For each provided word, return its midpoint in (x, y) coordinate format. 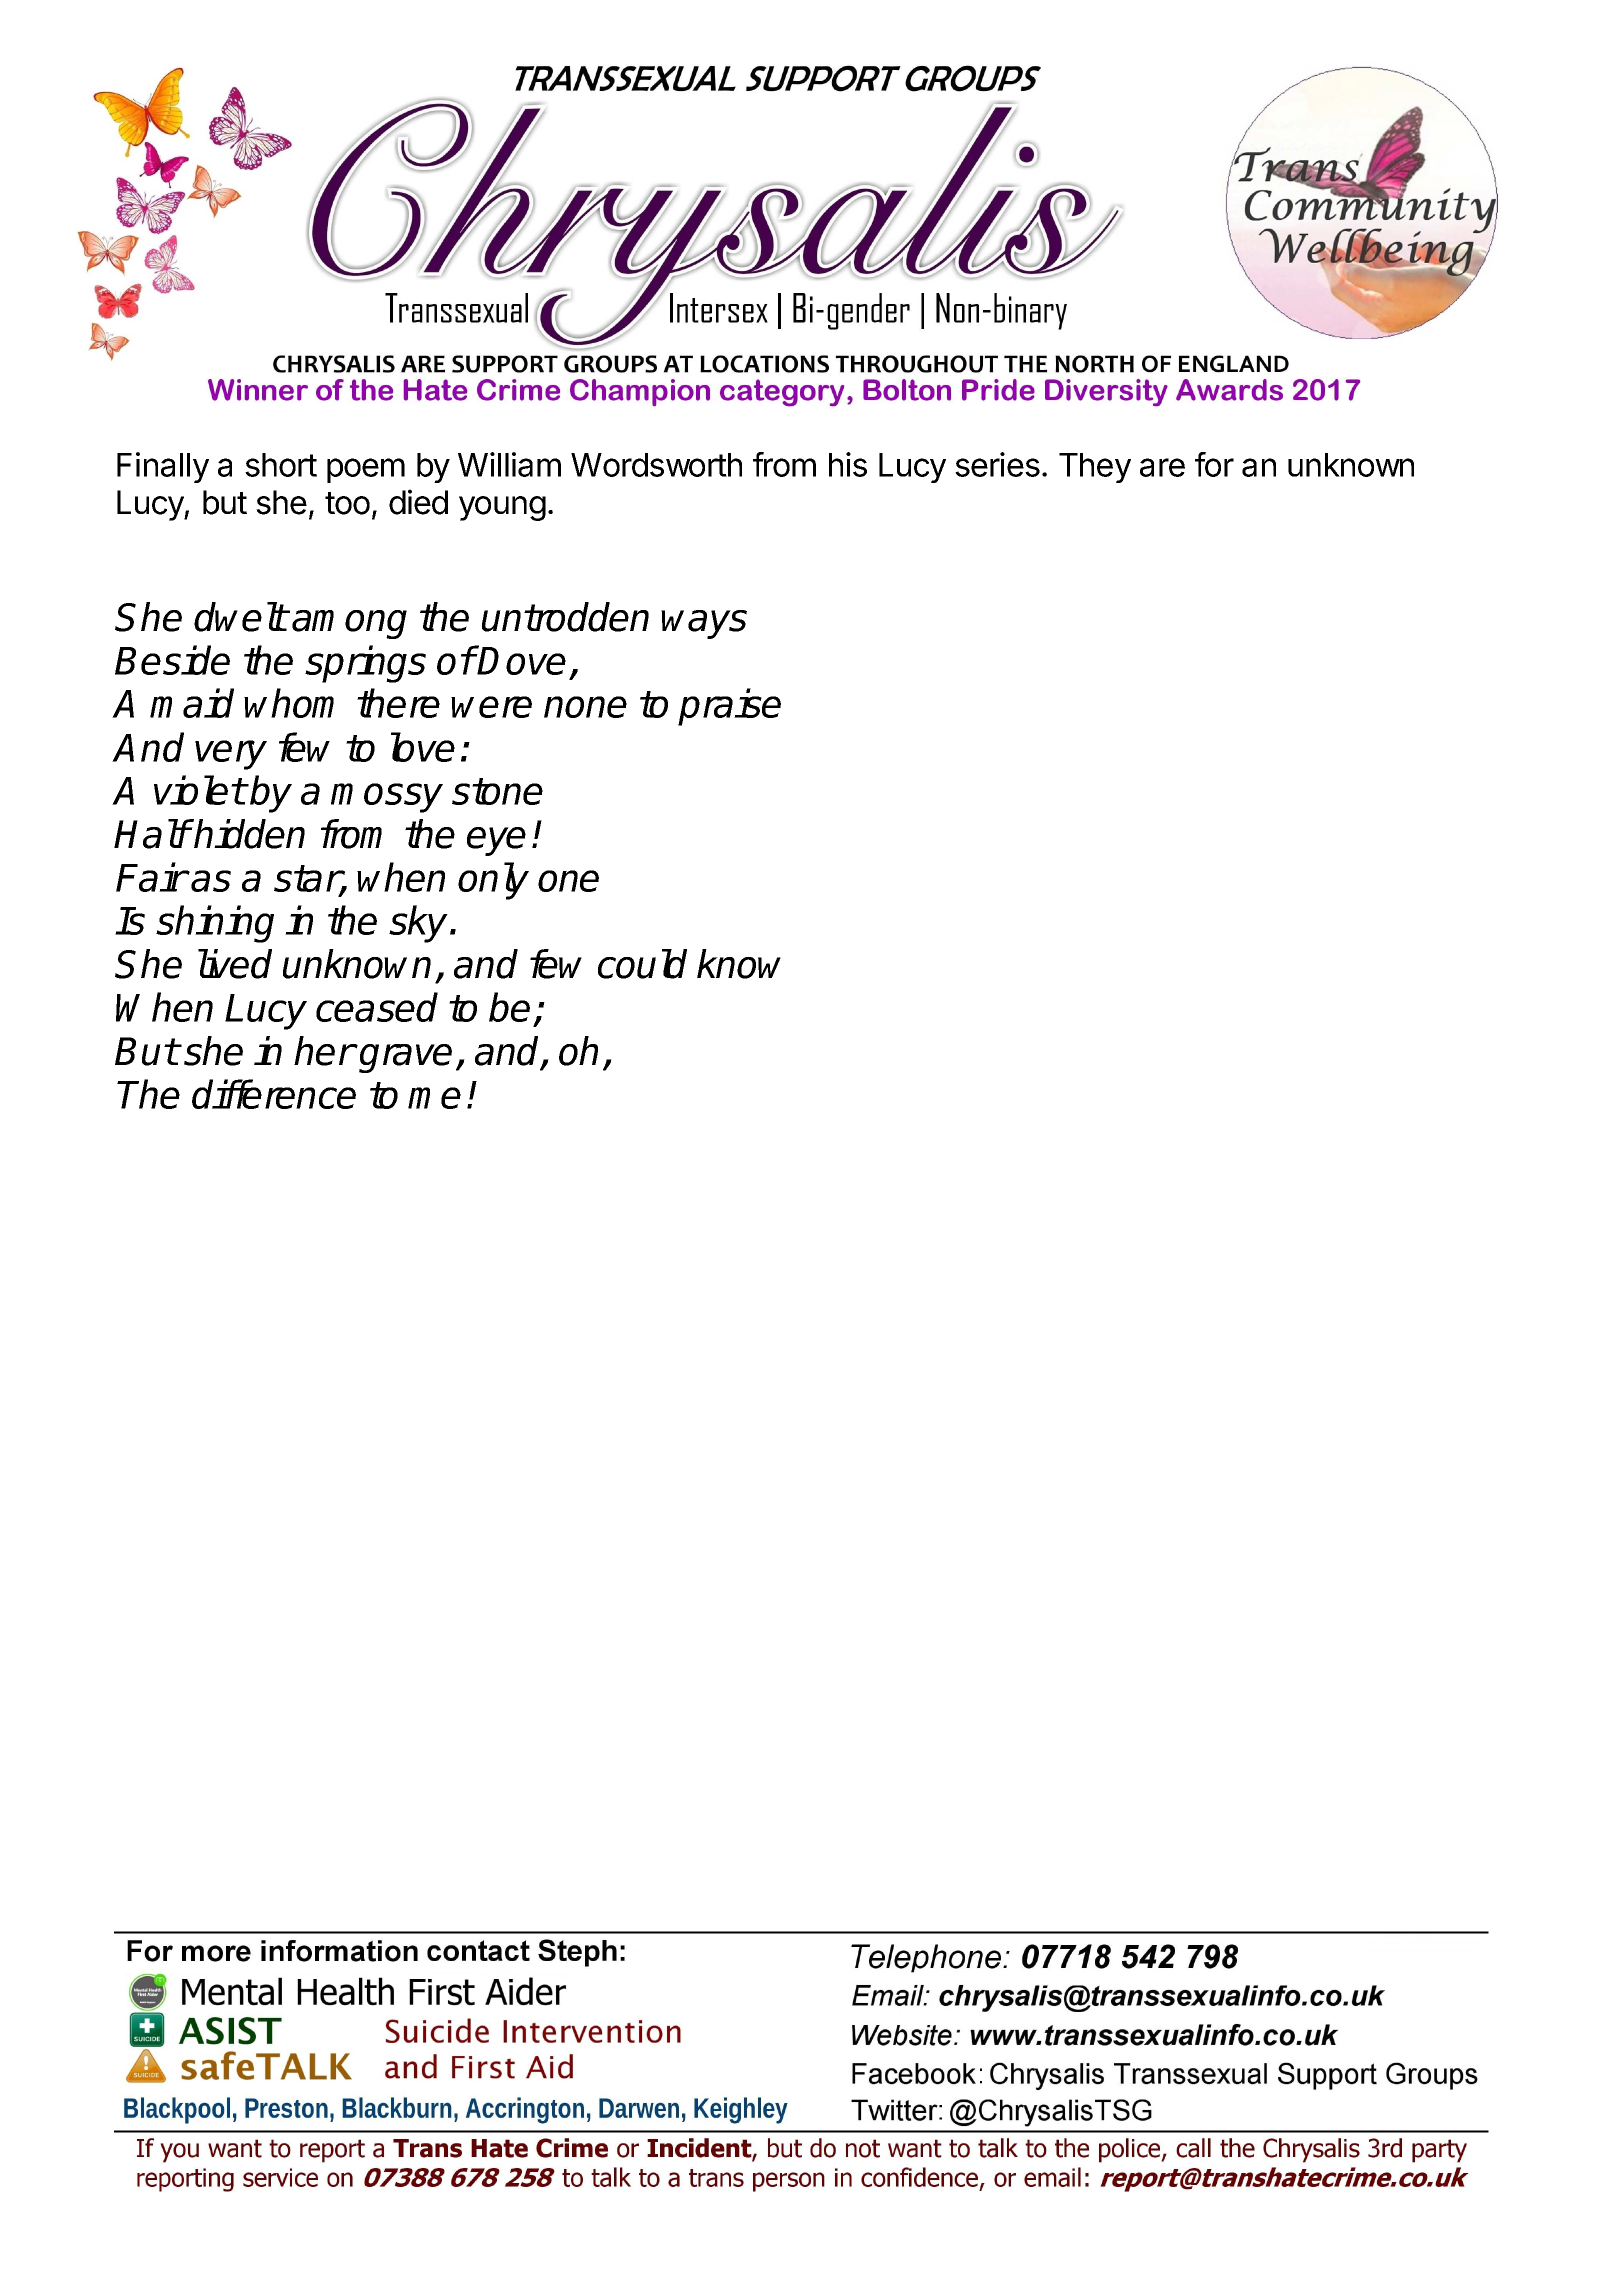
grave (404, 1058)
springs (365, 664)
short (281, 465)
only (493, 881)
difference (274, 1094)
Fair (151, 877)
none (585, 707)
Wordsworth (656, 465)
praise (729, 707)
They (1095, 468)
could (642, 964)
